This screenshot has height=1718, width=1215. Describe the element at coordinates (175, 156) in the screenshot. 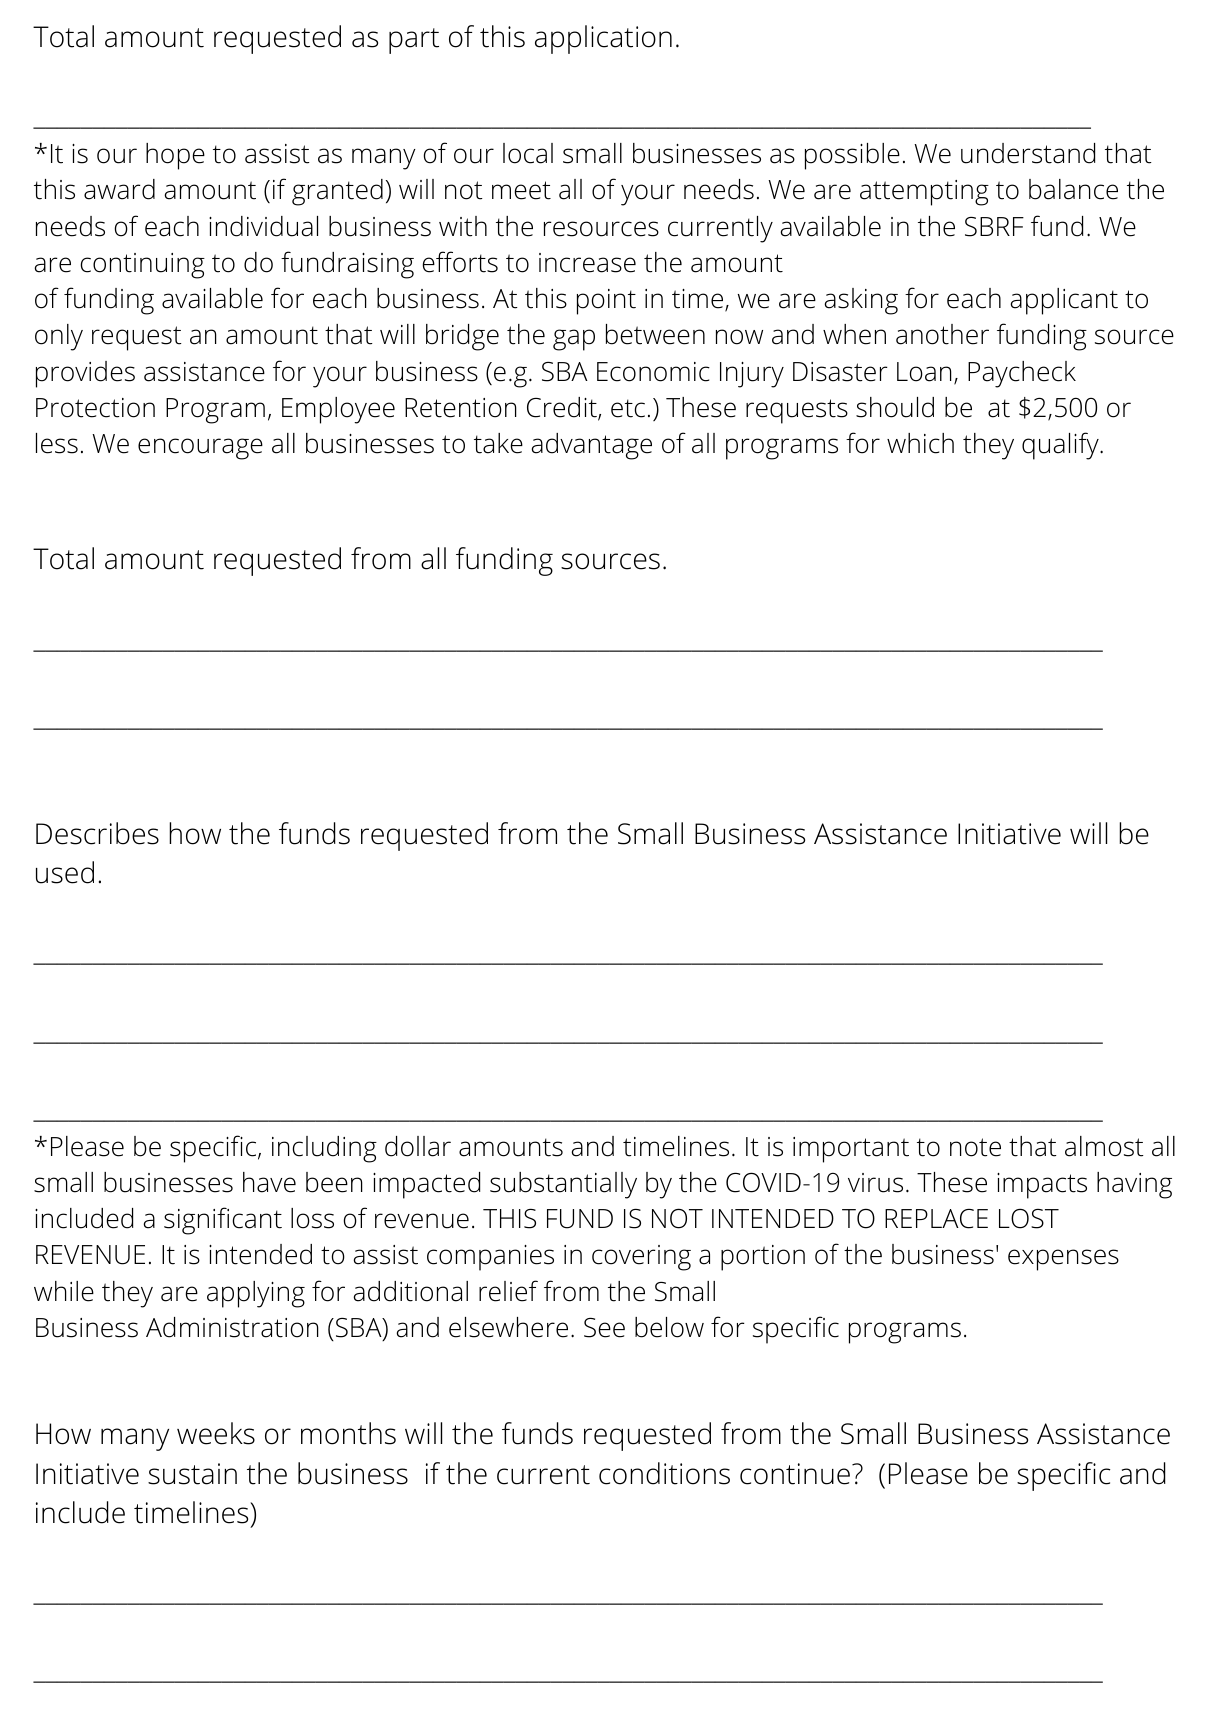

I see `hope` at that location.
